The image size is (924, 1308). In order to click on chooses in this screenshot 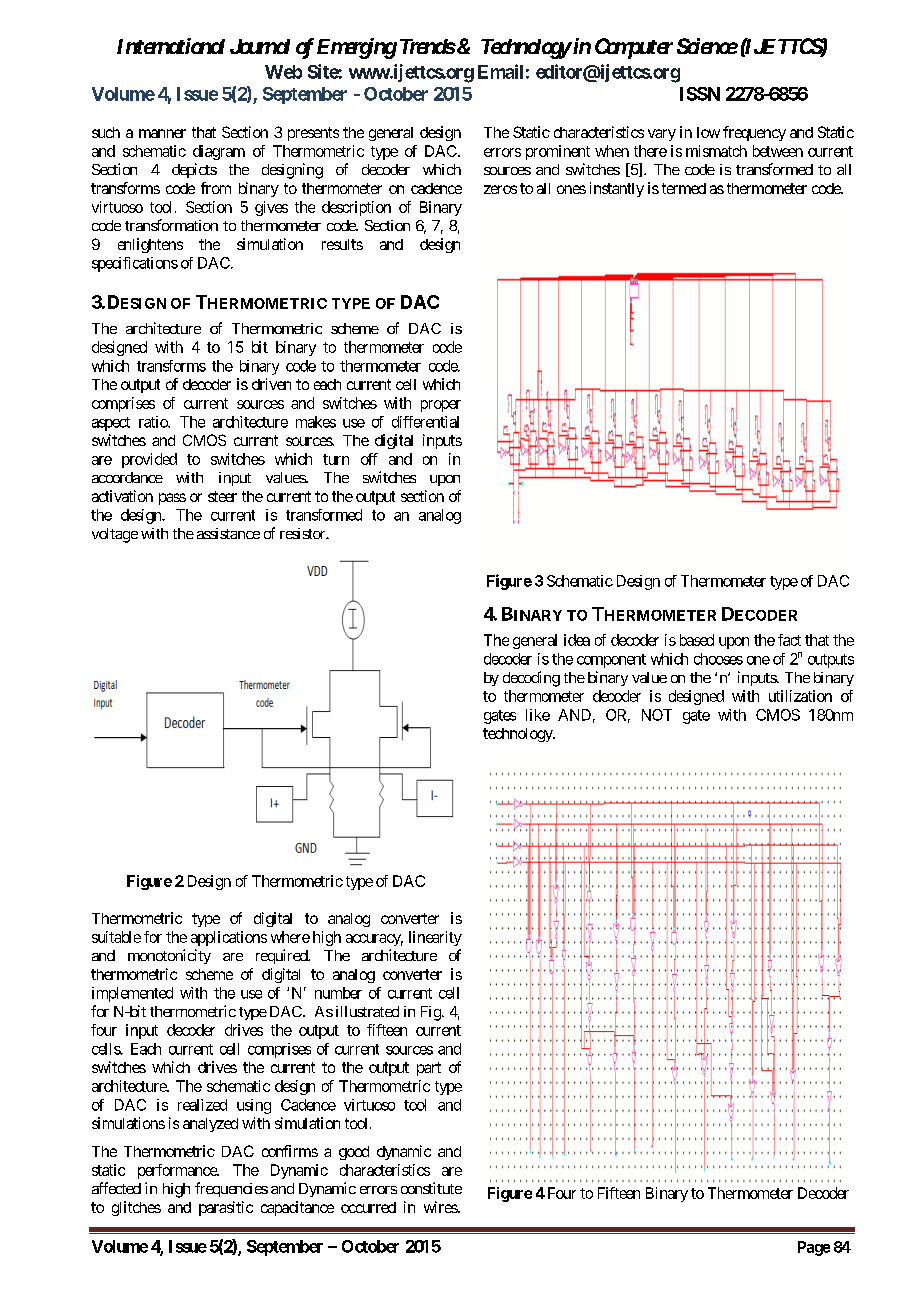, I will do `click(718, 659)`.
